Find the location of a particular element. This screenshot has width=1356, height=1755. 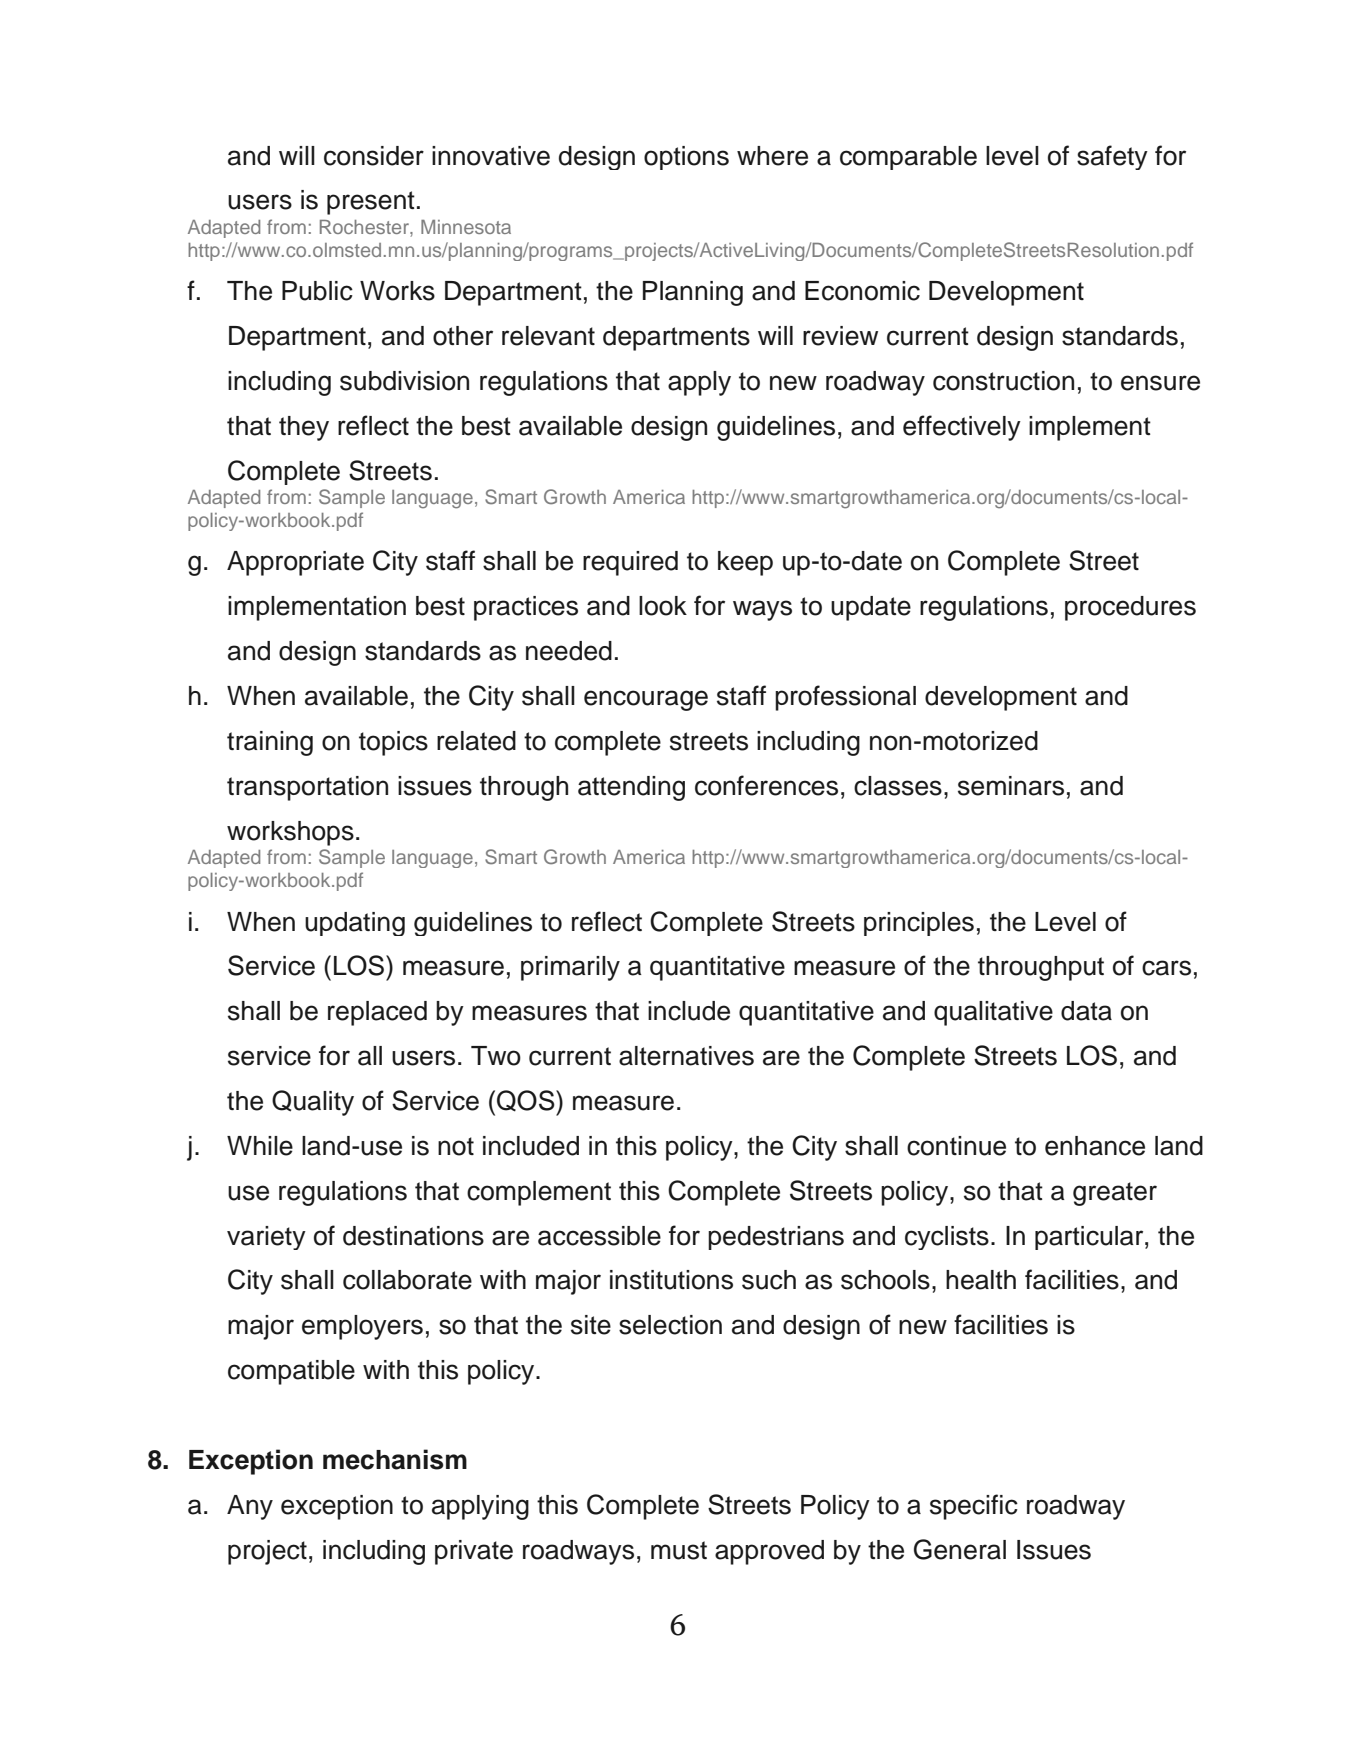

must is located at coordinates (679, 1550).
